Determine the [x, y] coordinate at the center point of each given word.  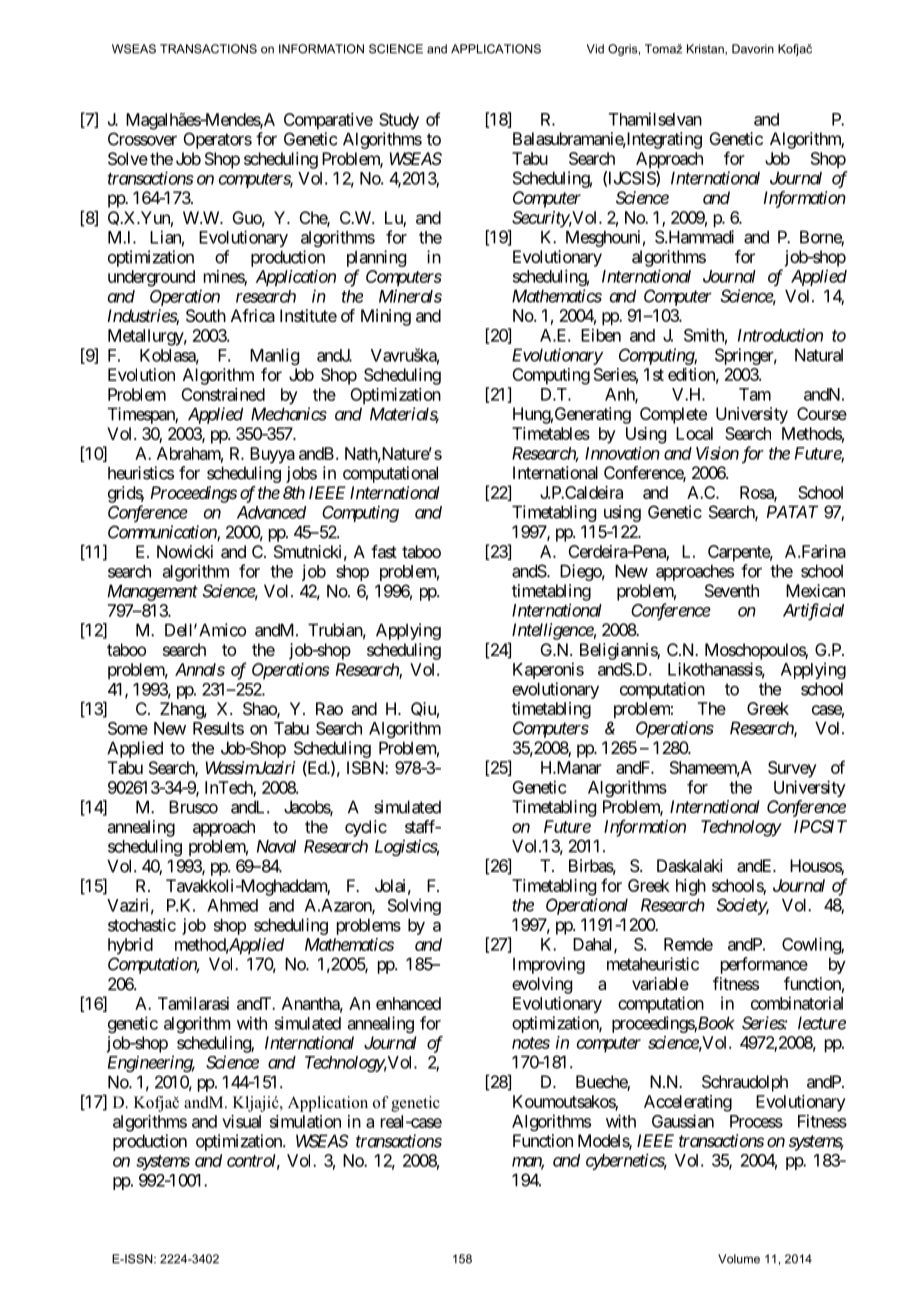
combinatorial [797, 1003]
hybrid [130, 946]
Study [399, 121]
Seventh [732, 590]
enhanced [408, 1003]
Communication [163, 533]
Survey [792, 769]
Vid [595, 49]
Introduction [780, 335]
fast [384, 551]
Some [128, 728]
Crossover [142, 139]
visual [241, 1121]
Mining [386, 317]
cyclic [366, 828]
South [206, 315]
